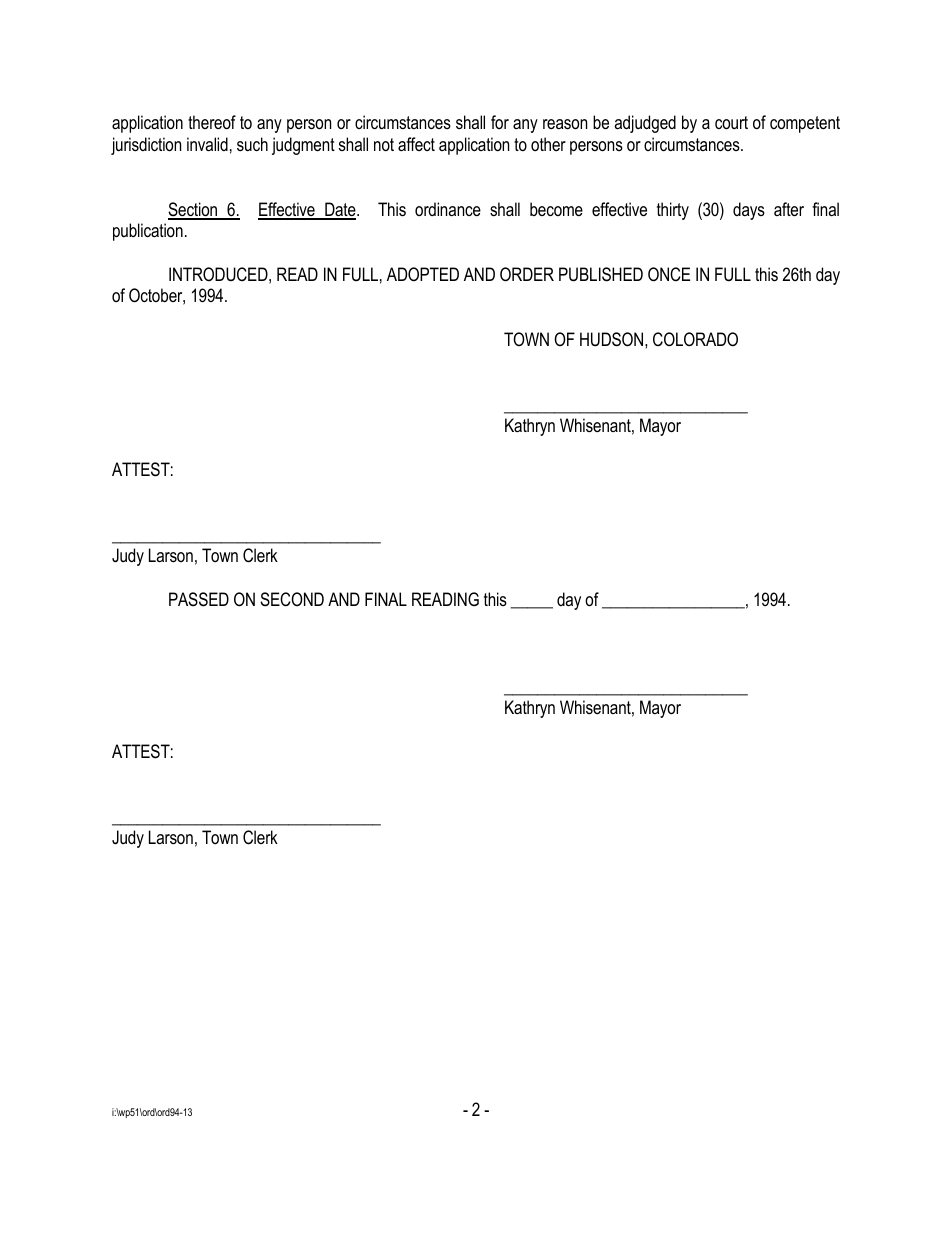  Describe the element at coordinates (695, 339) in the document. I see `COLORADO` at that location.
